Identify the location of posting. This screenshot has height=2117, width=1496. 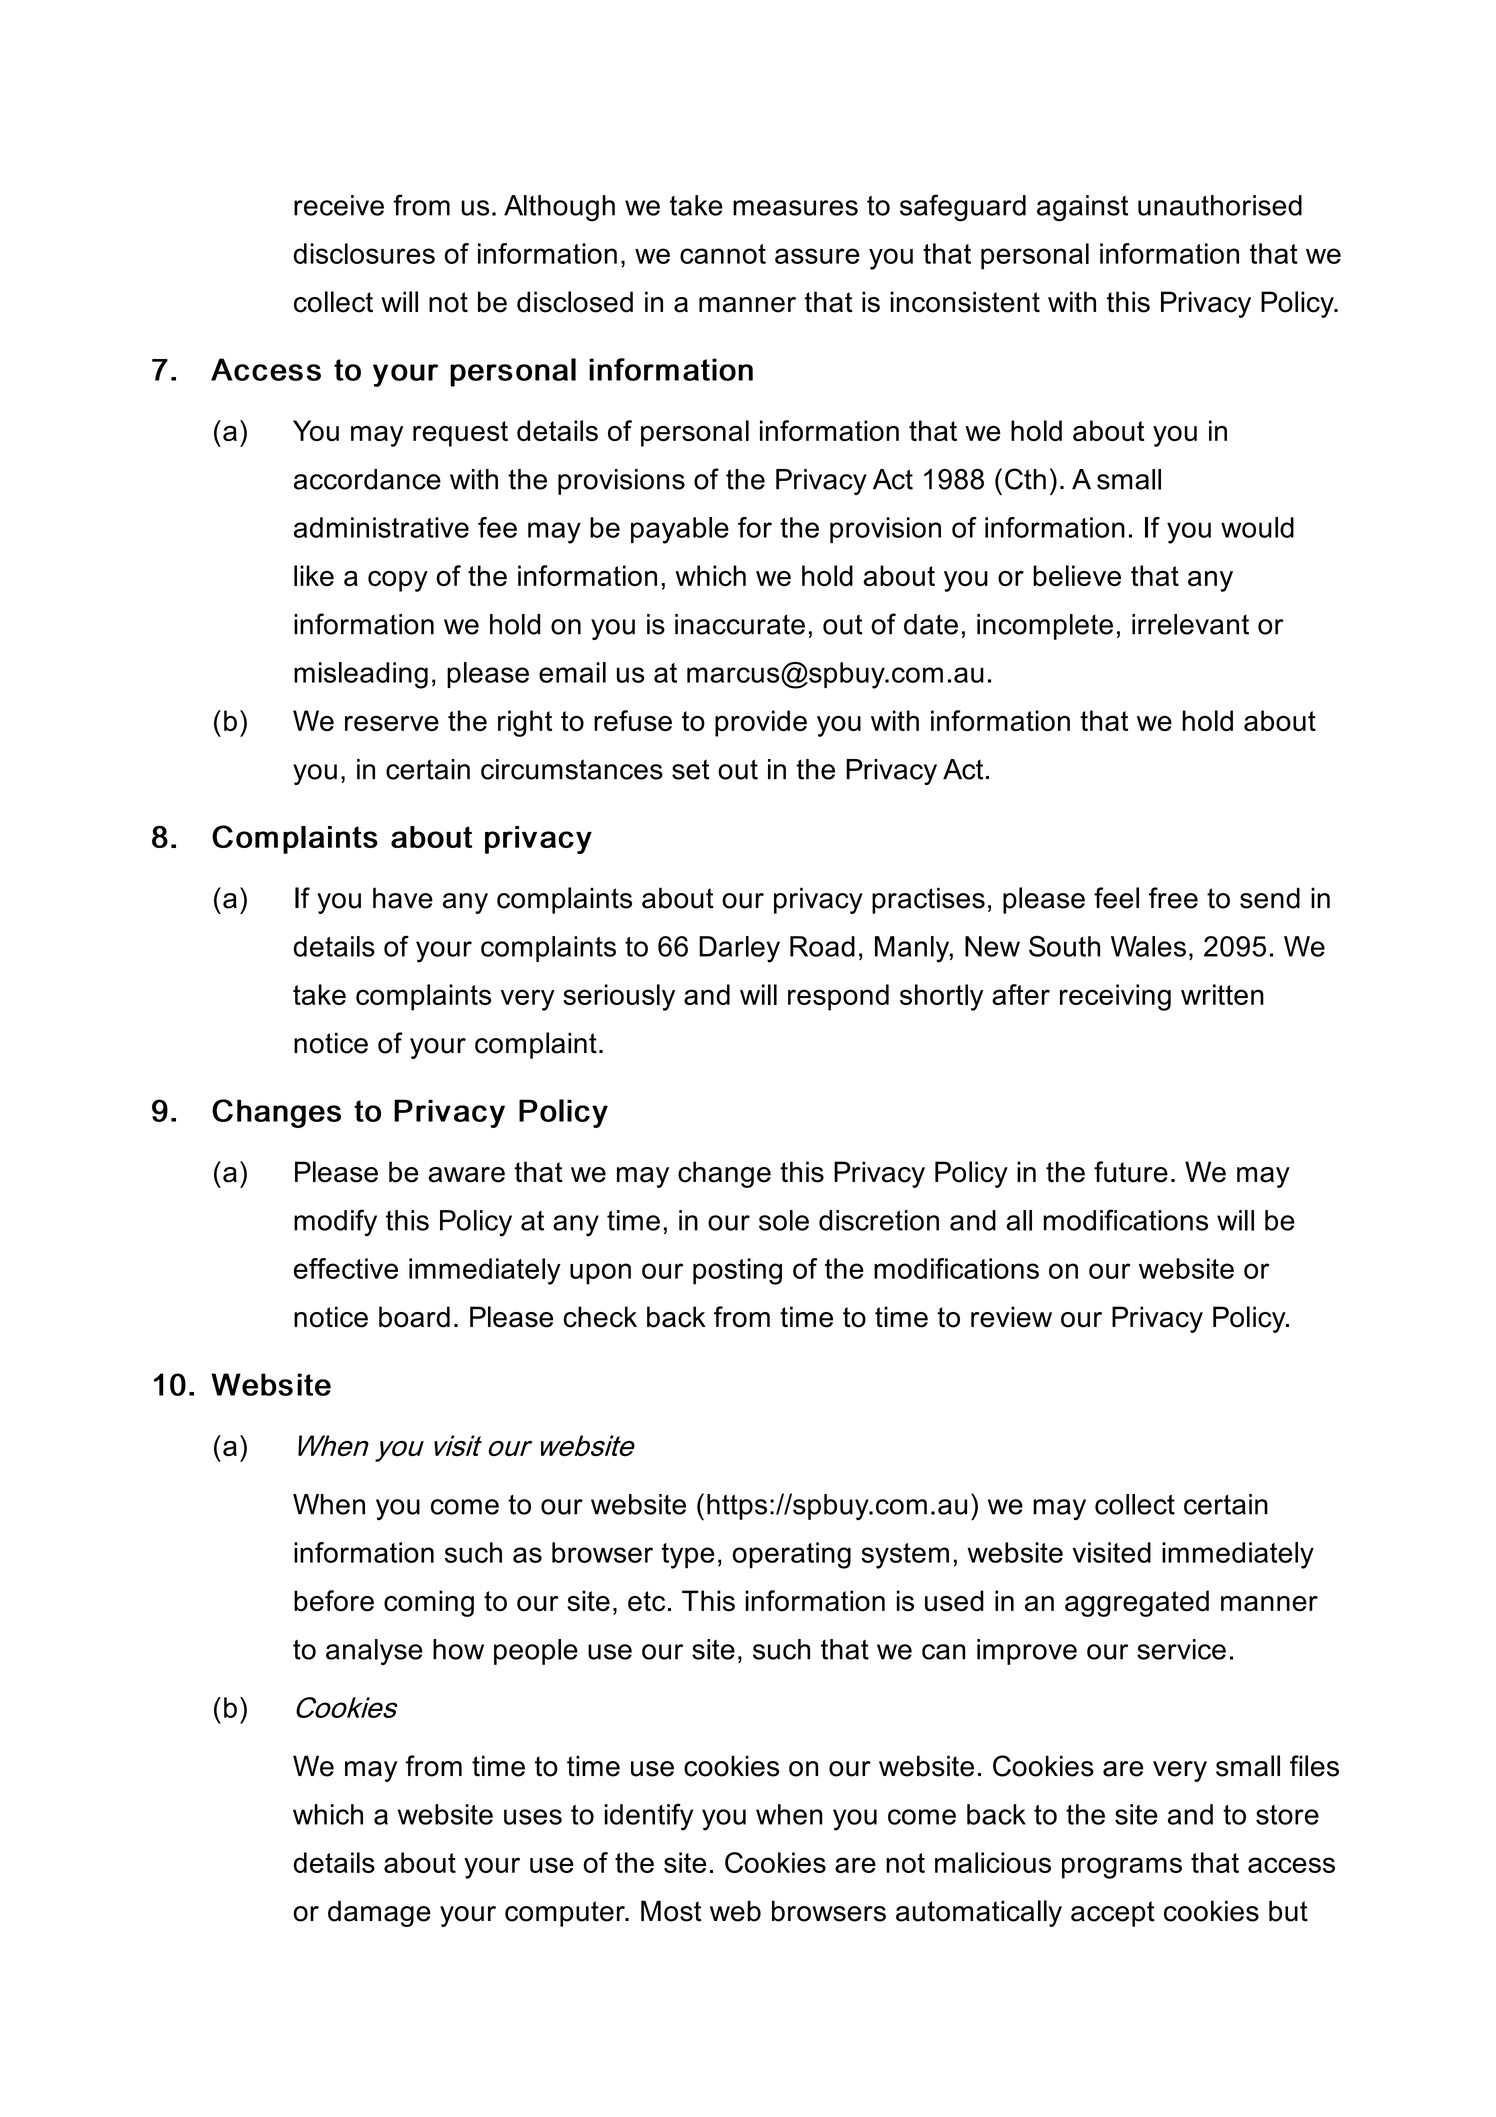
(737, 1271).
